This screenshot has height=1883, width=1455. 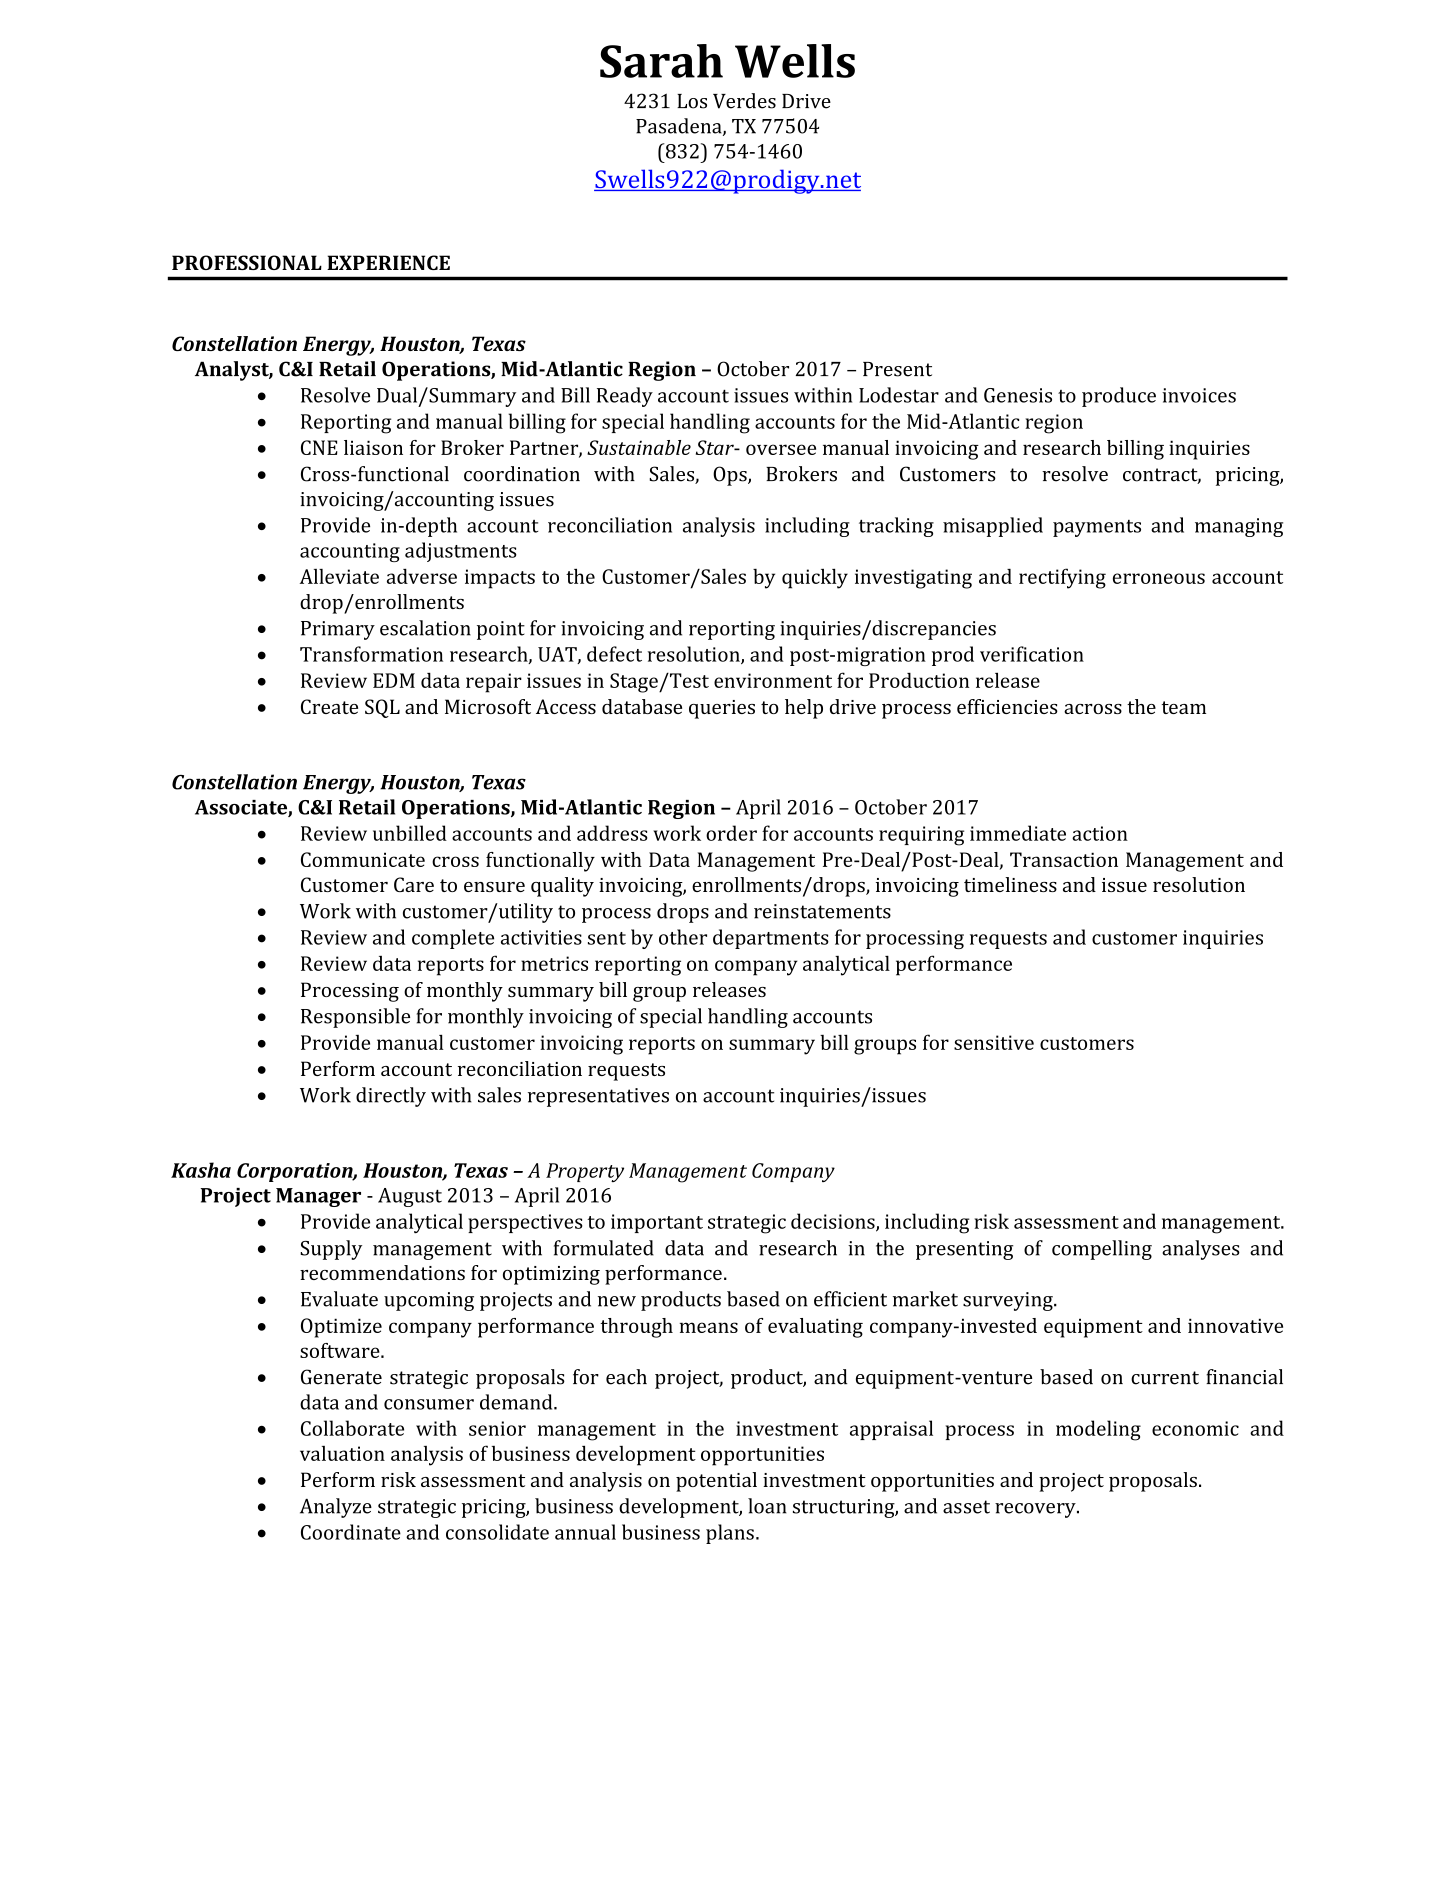 What do you see at coordinates (336, 1508) in the screenshot?
I see `Analyze` at bounding box center [336, 1508].
